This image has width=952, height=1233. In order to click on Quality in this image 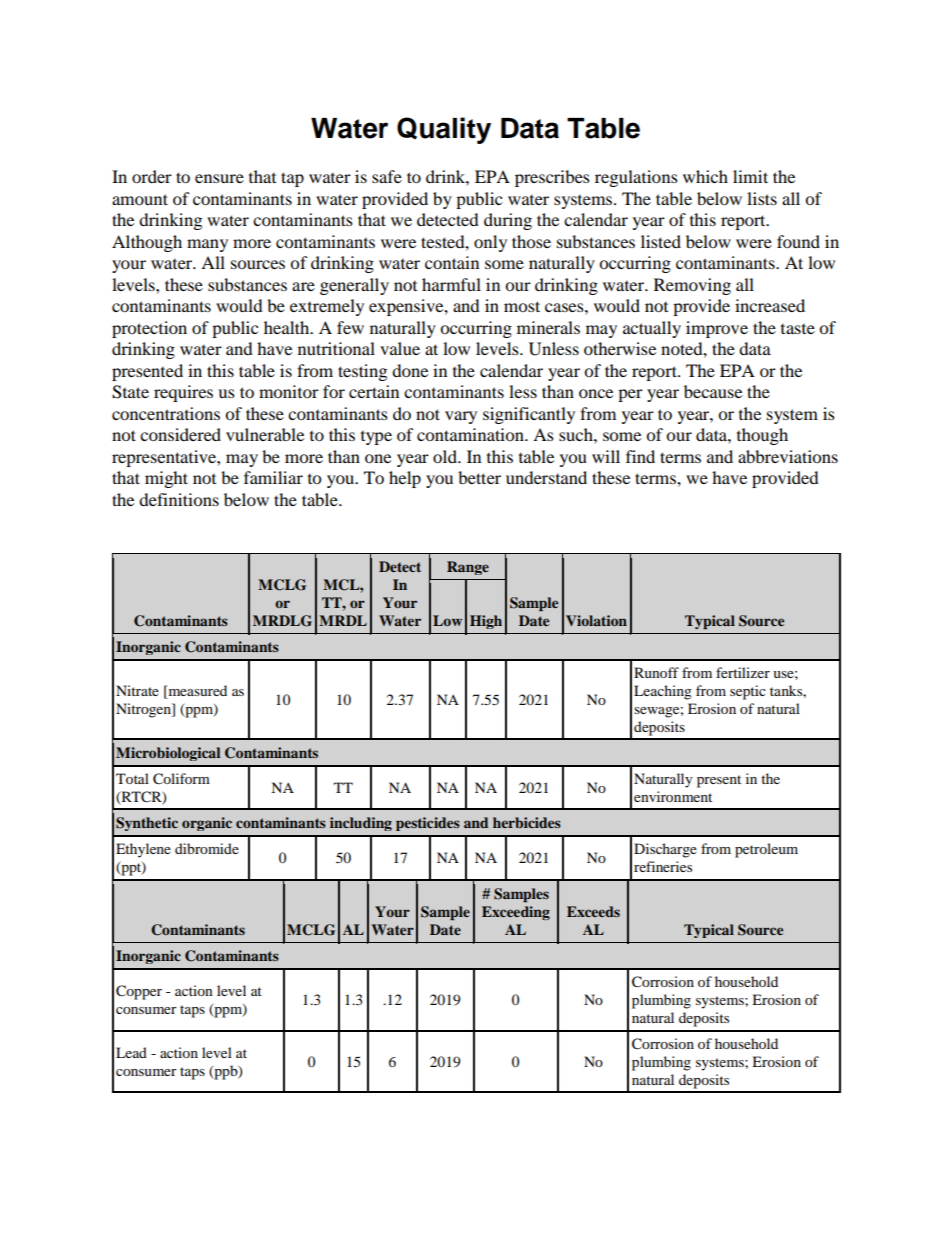, I will do `click(444, 130)`.
